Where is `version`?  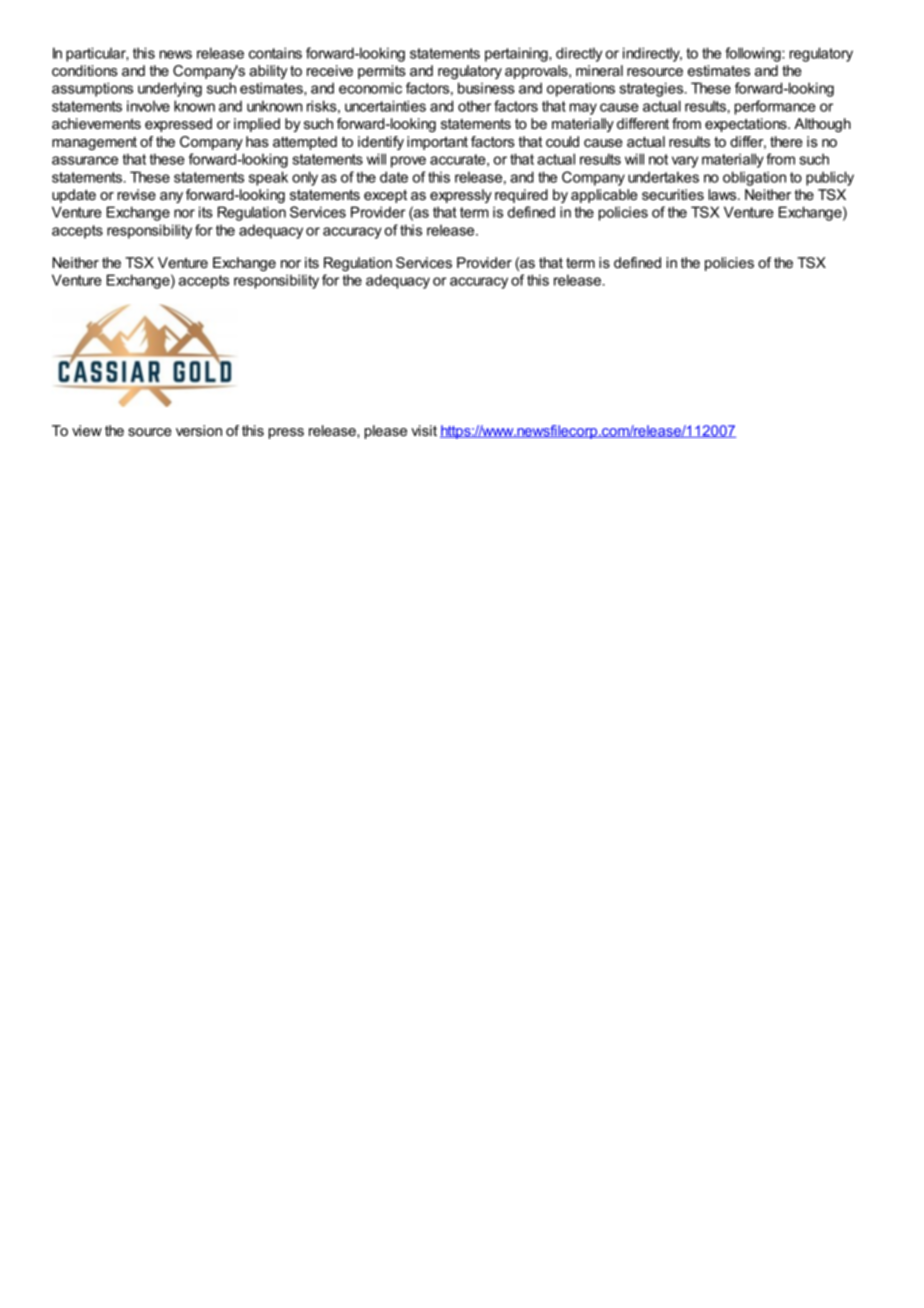 version is located at coordinates (199, 430).
